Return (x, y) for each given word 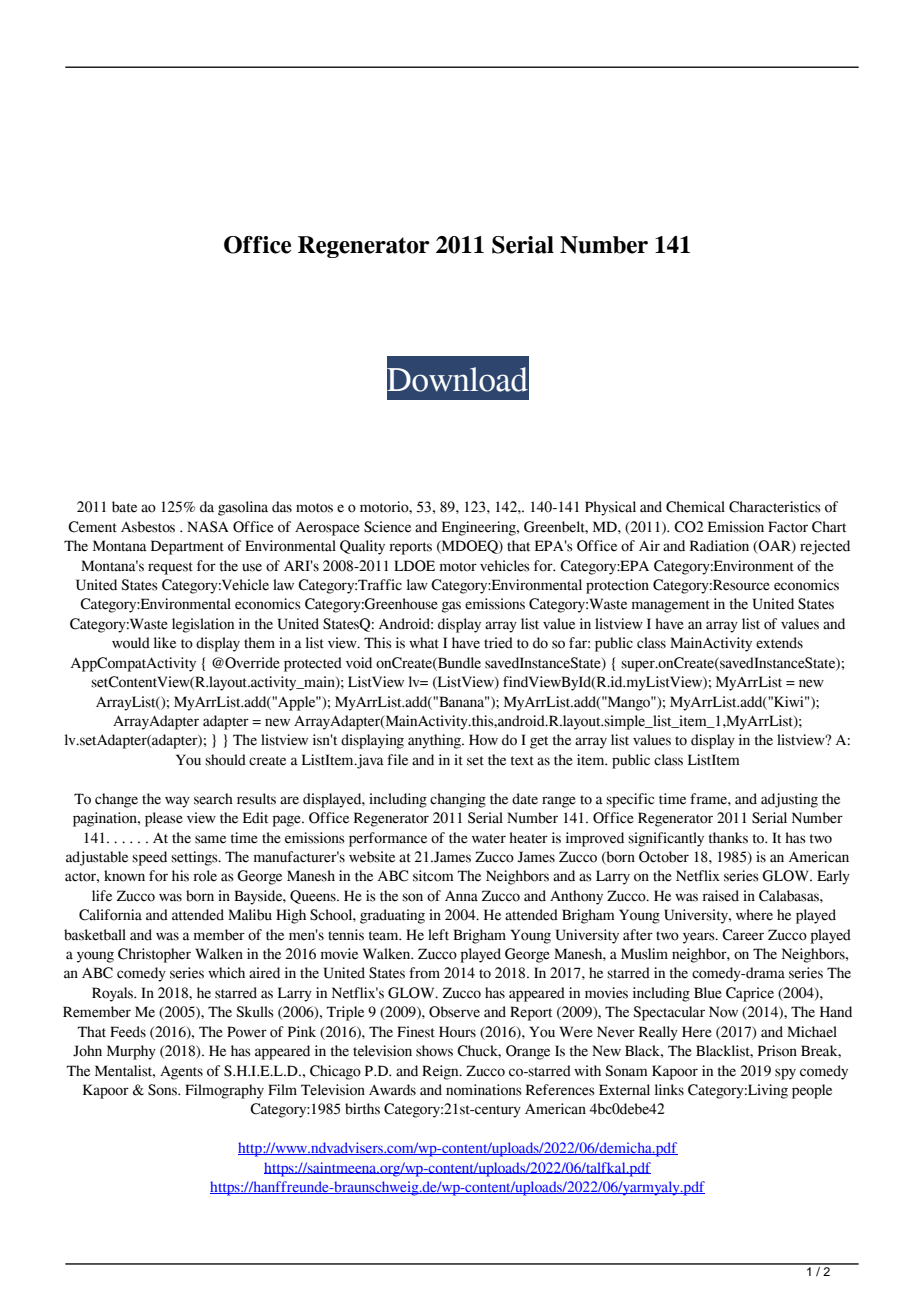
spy (785, 1074)
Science (387, 527)
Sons (163, 1090)
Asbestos (148, 527)
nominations (484, 1090)
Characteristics (775, 507)
